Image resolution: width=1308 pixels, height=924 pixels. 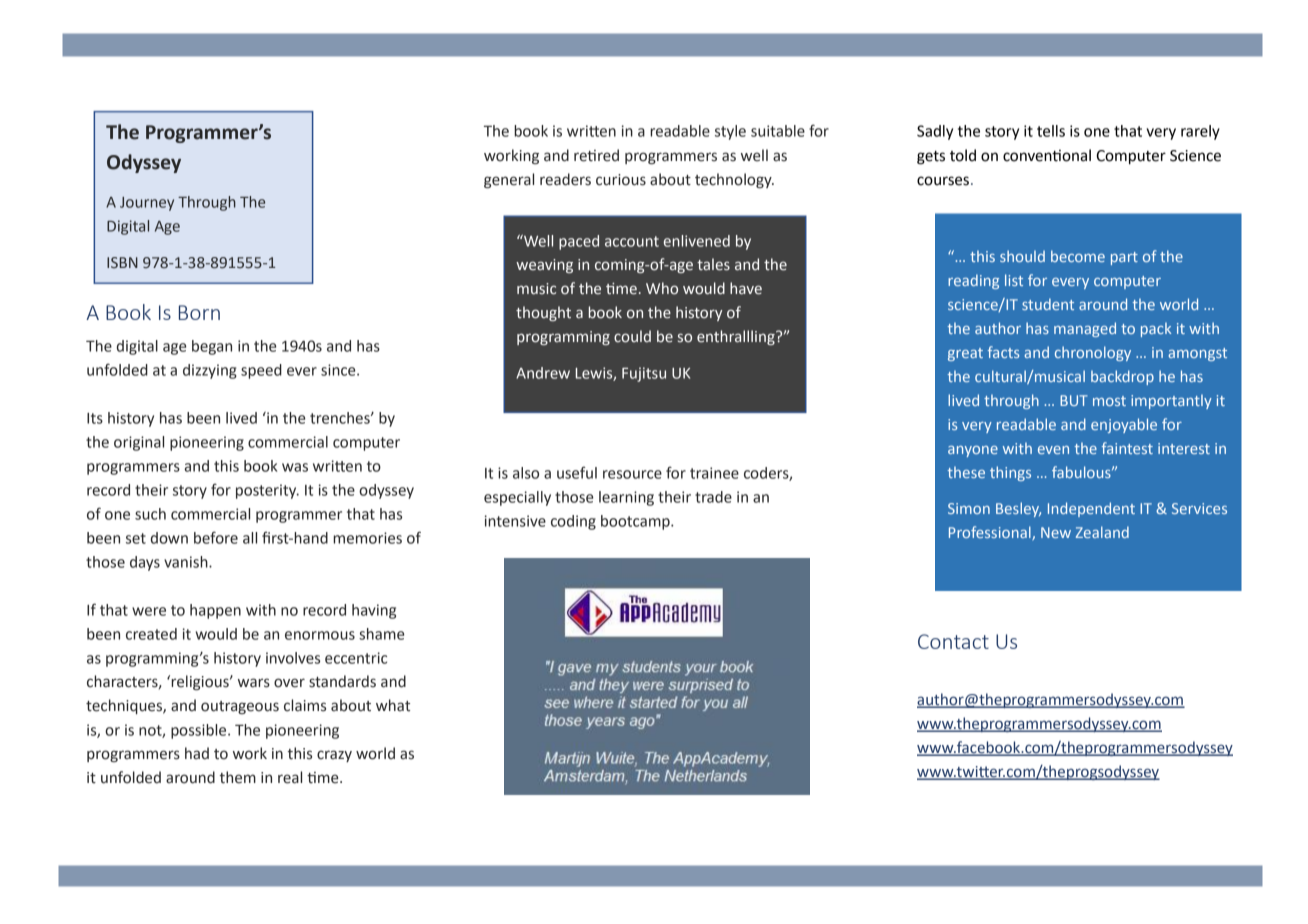 What do you see at coordinates (393, 705) in the image?
I see `what` at bounding box center [393, 705].
